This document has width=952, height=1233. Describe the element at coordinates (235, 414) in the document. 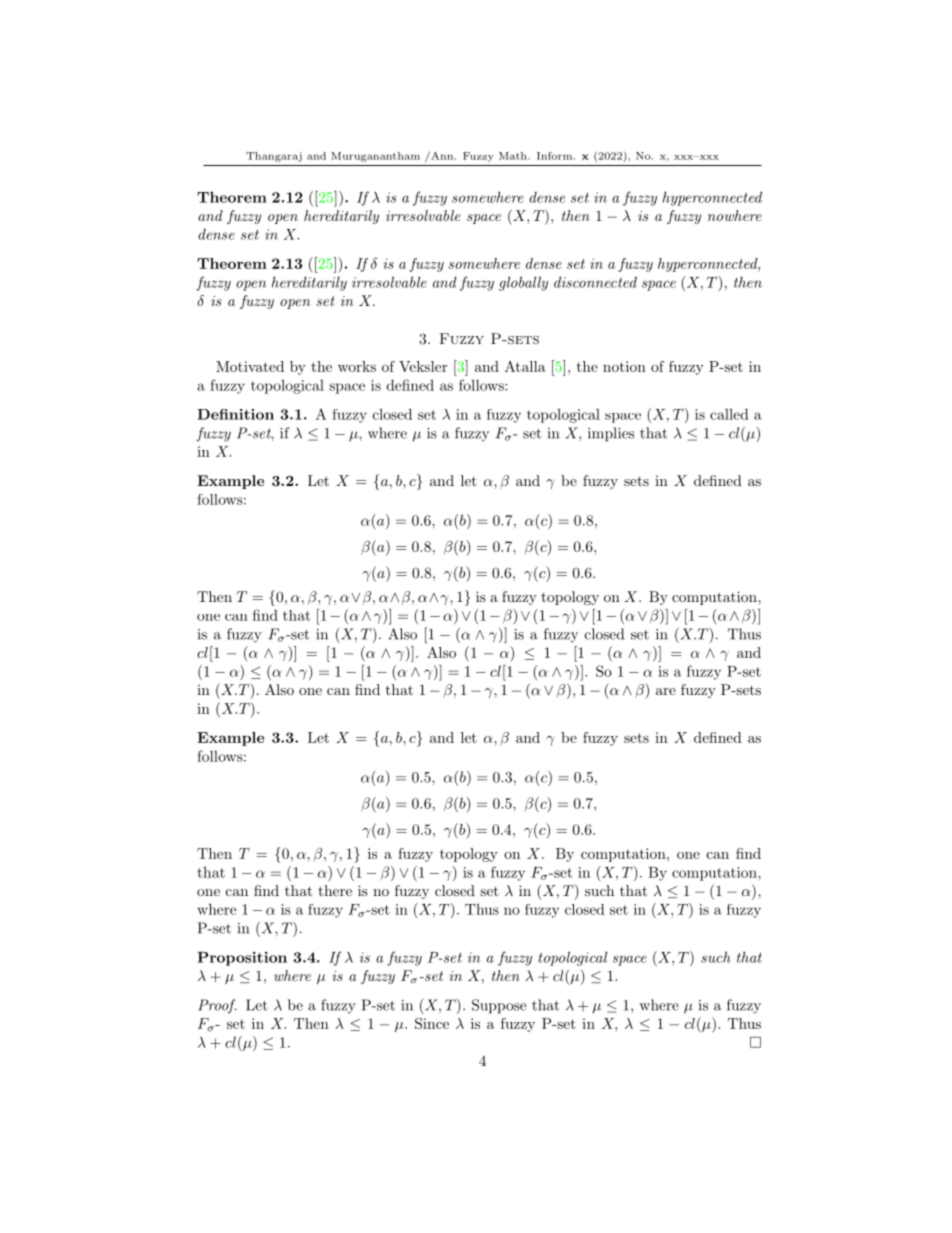

I see `Definition` at that location.
